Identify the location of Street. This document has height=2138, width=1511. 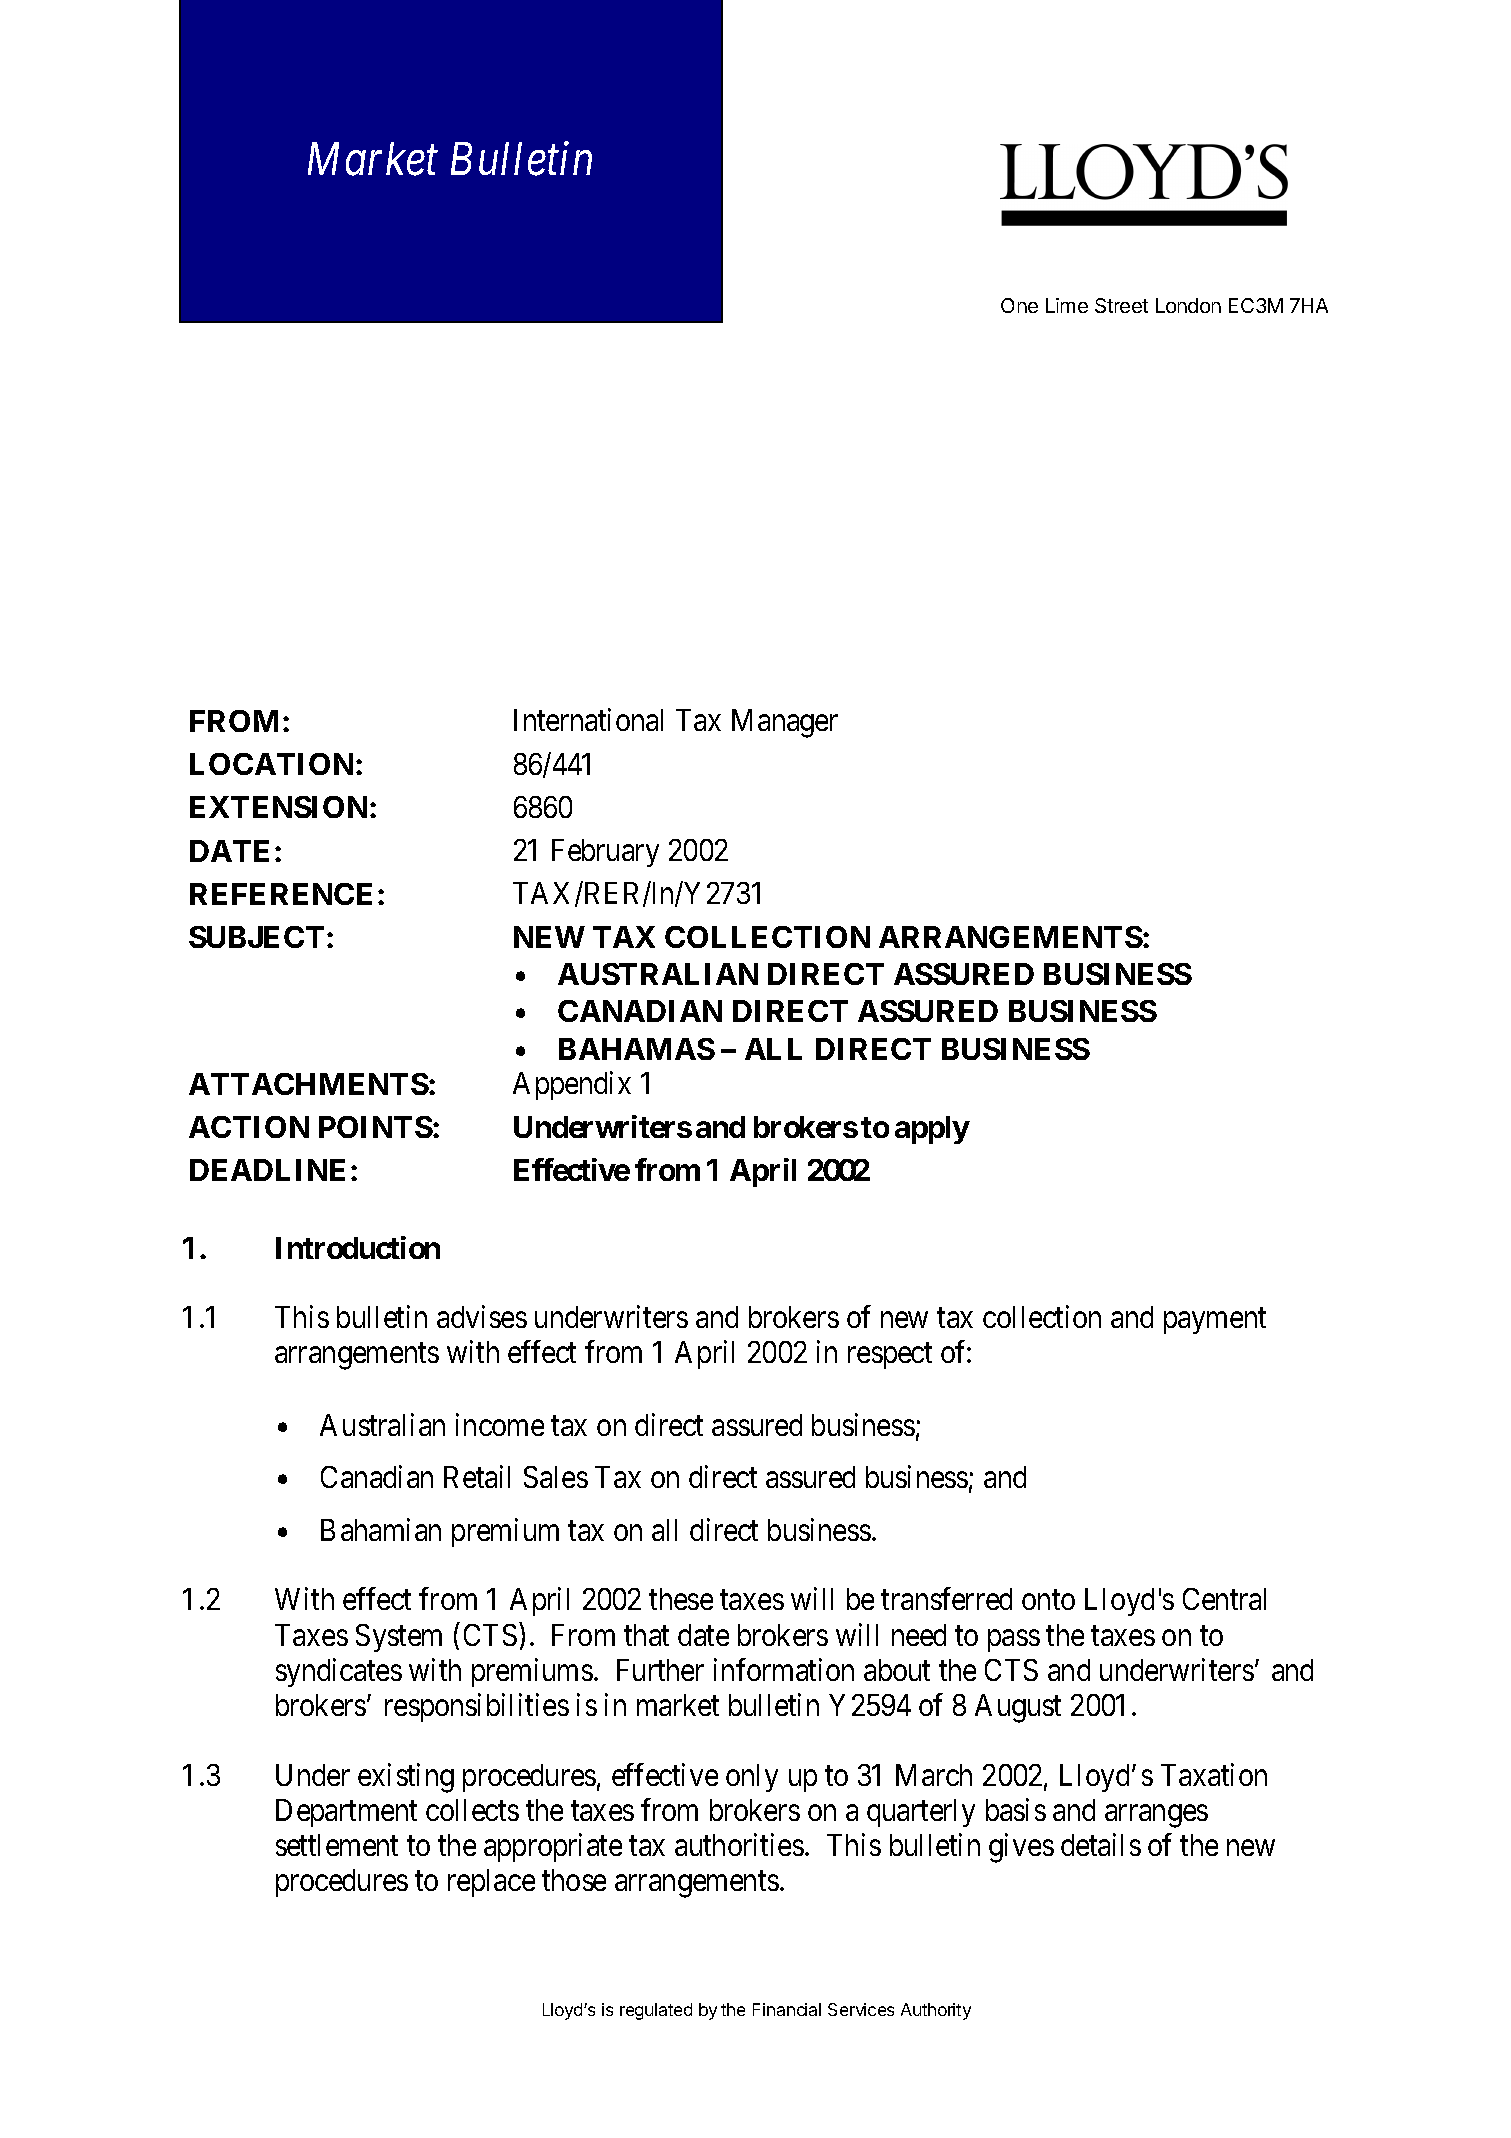
(1121, 305).
